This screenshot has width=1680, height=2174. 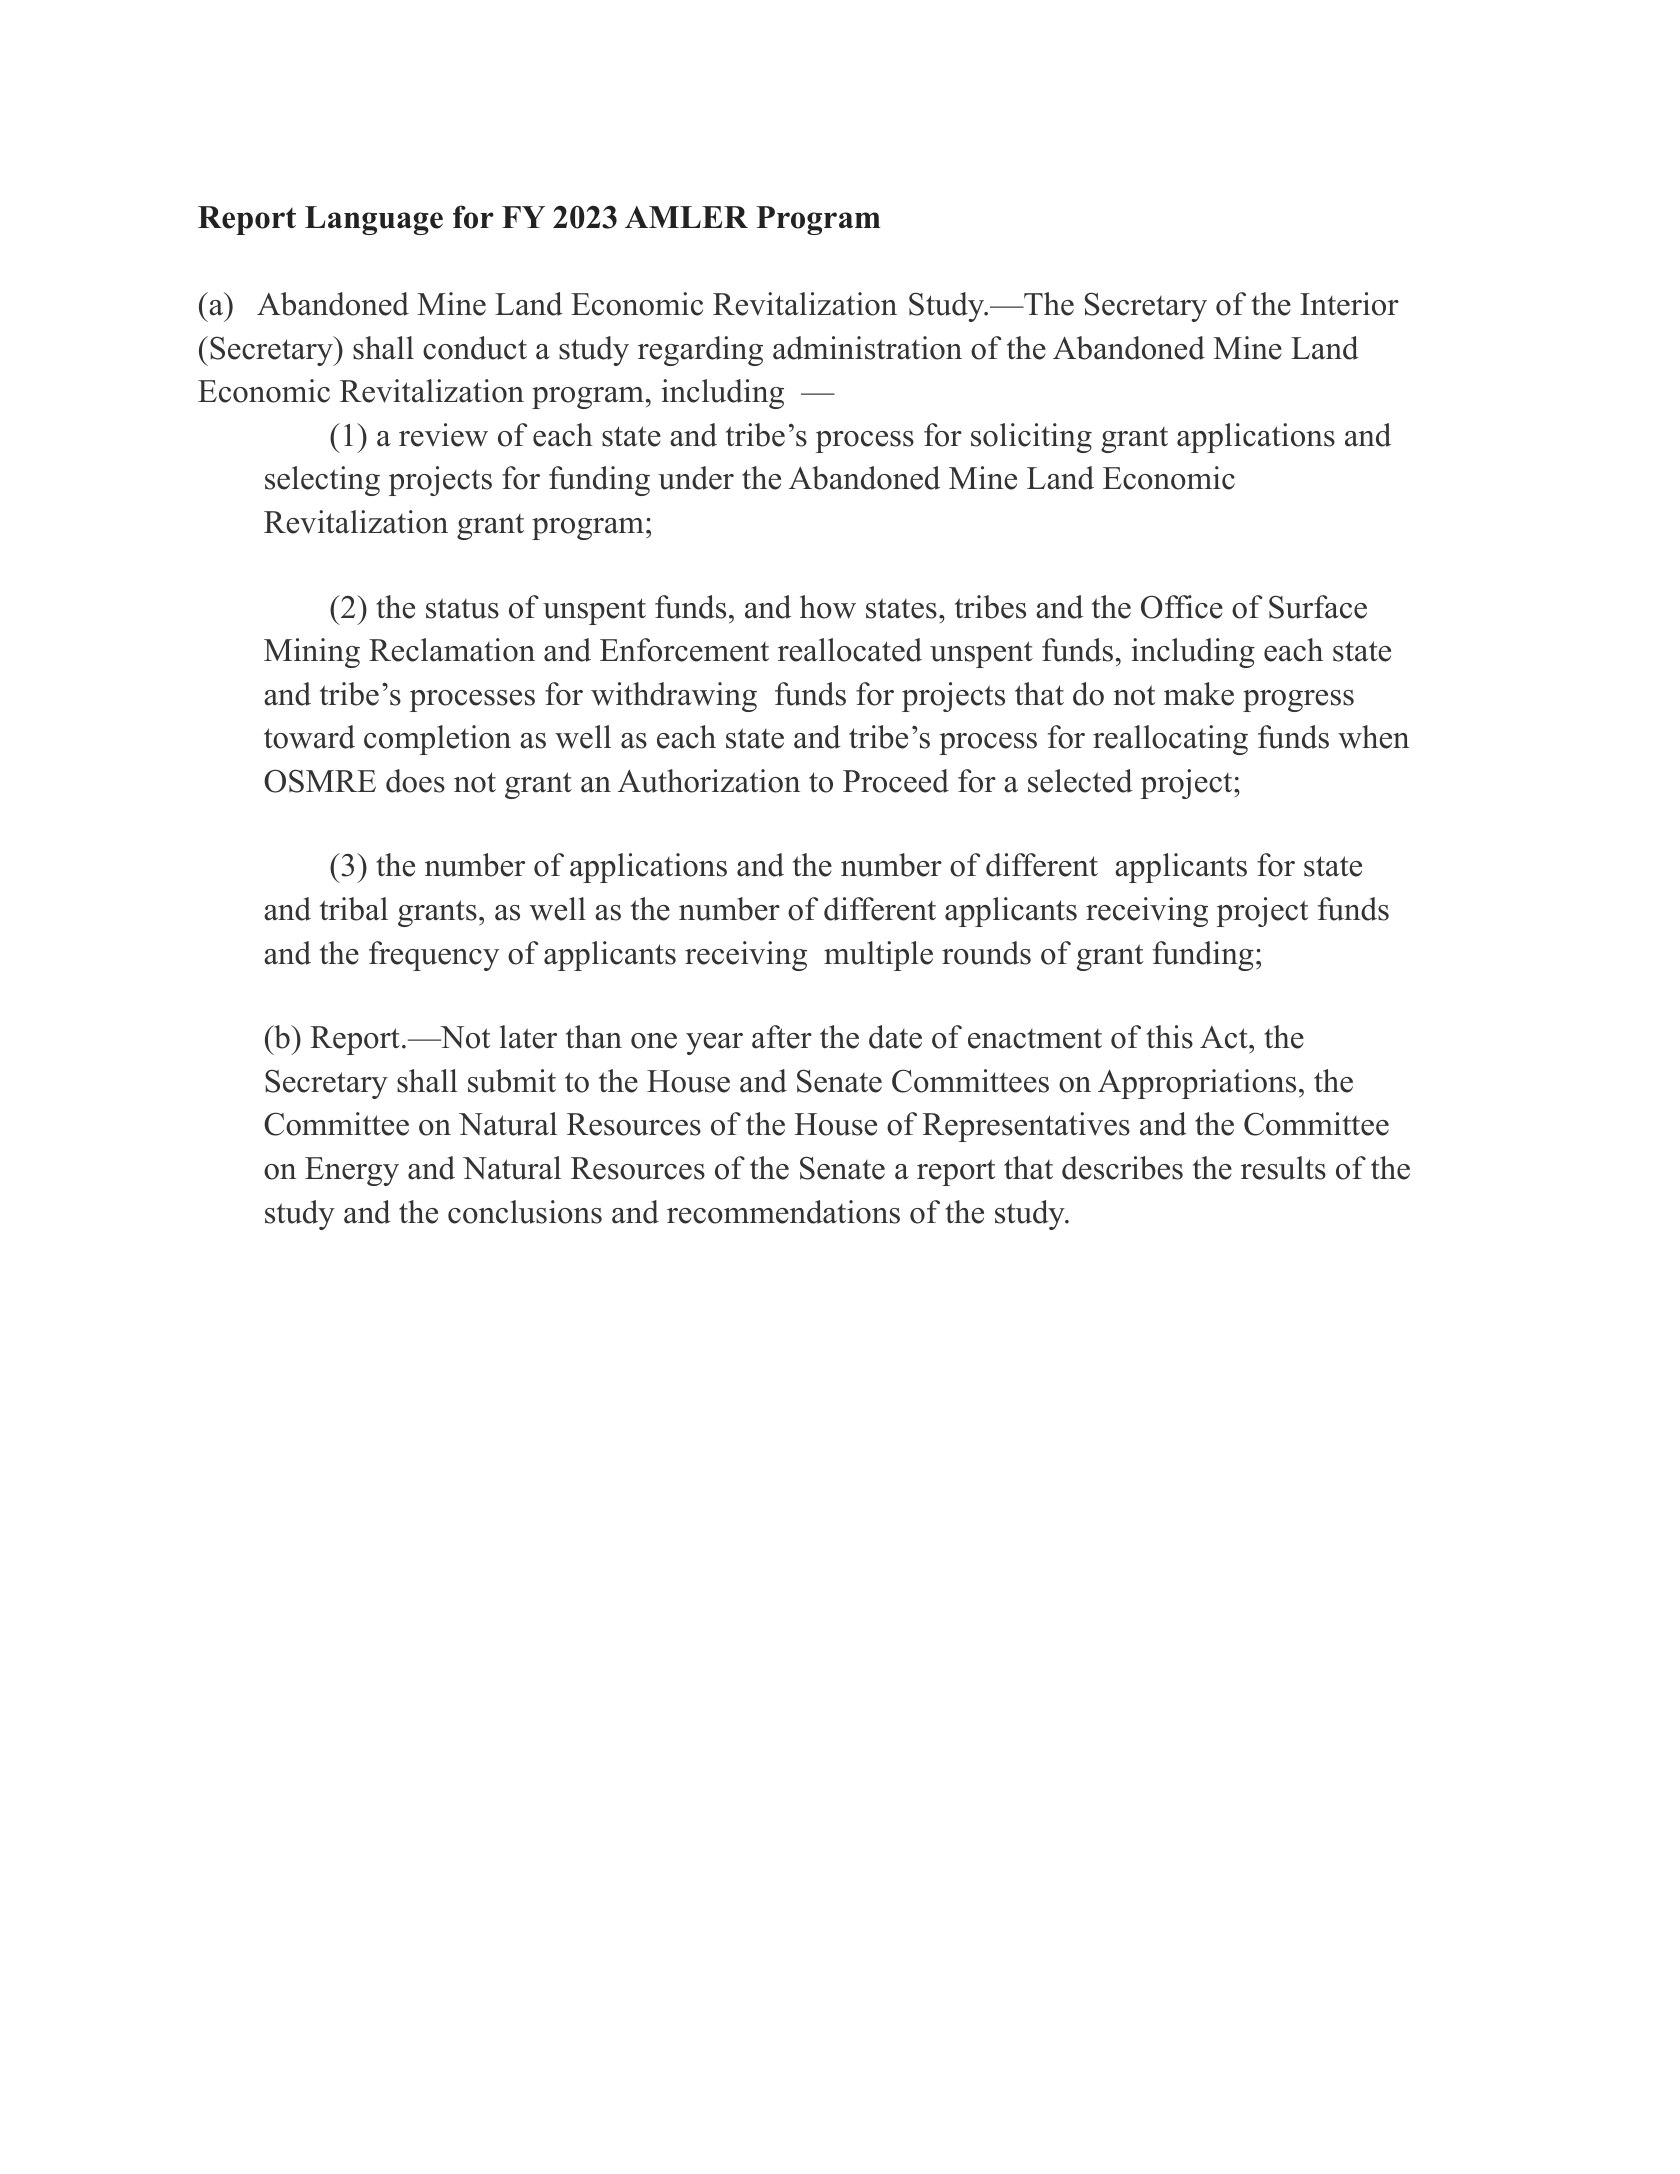 What do you see at coordinates (1182, 607) in the screenshot?
I see `Office` at bounding box center [1182, 607].
